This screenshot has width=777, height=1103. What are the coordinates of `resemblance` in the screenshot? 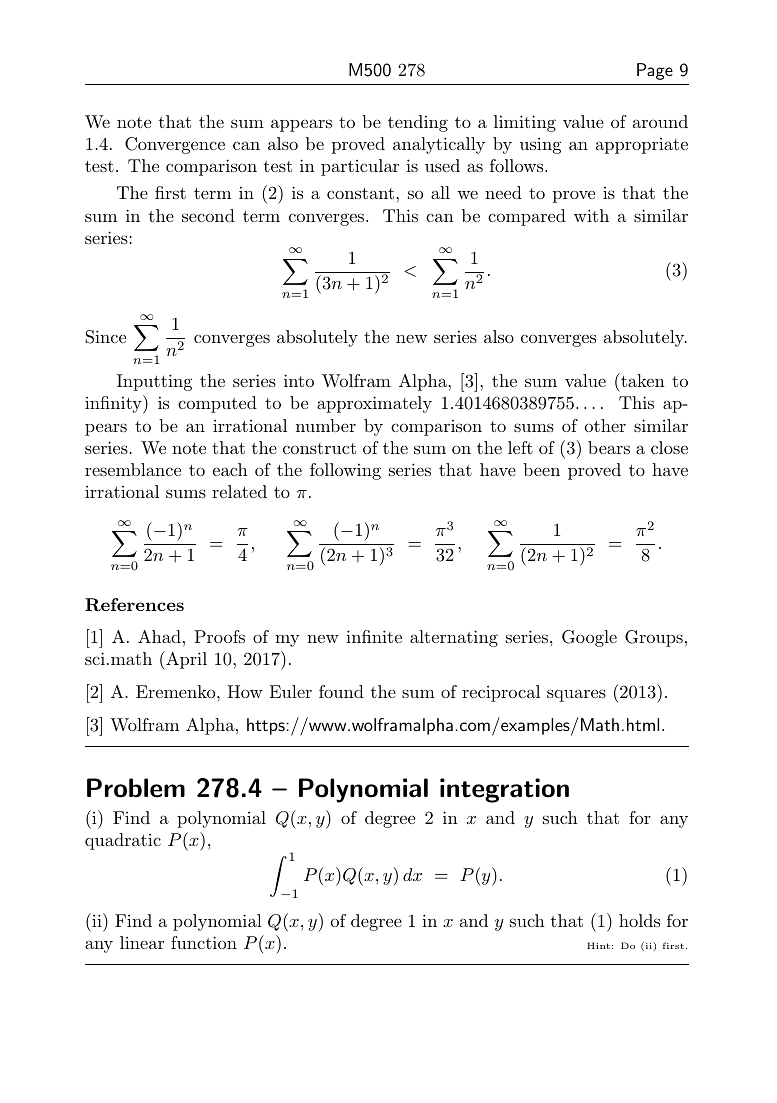 It's located at (133, 469).
